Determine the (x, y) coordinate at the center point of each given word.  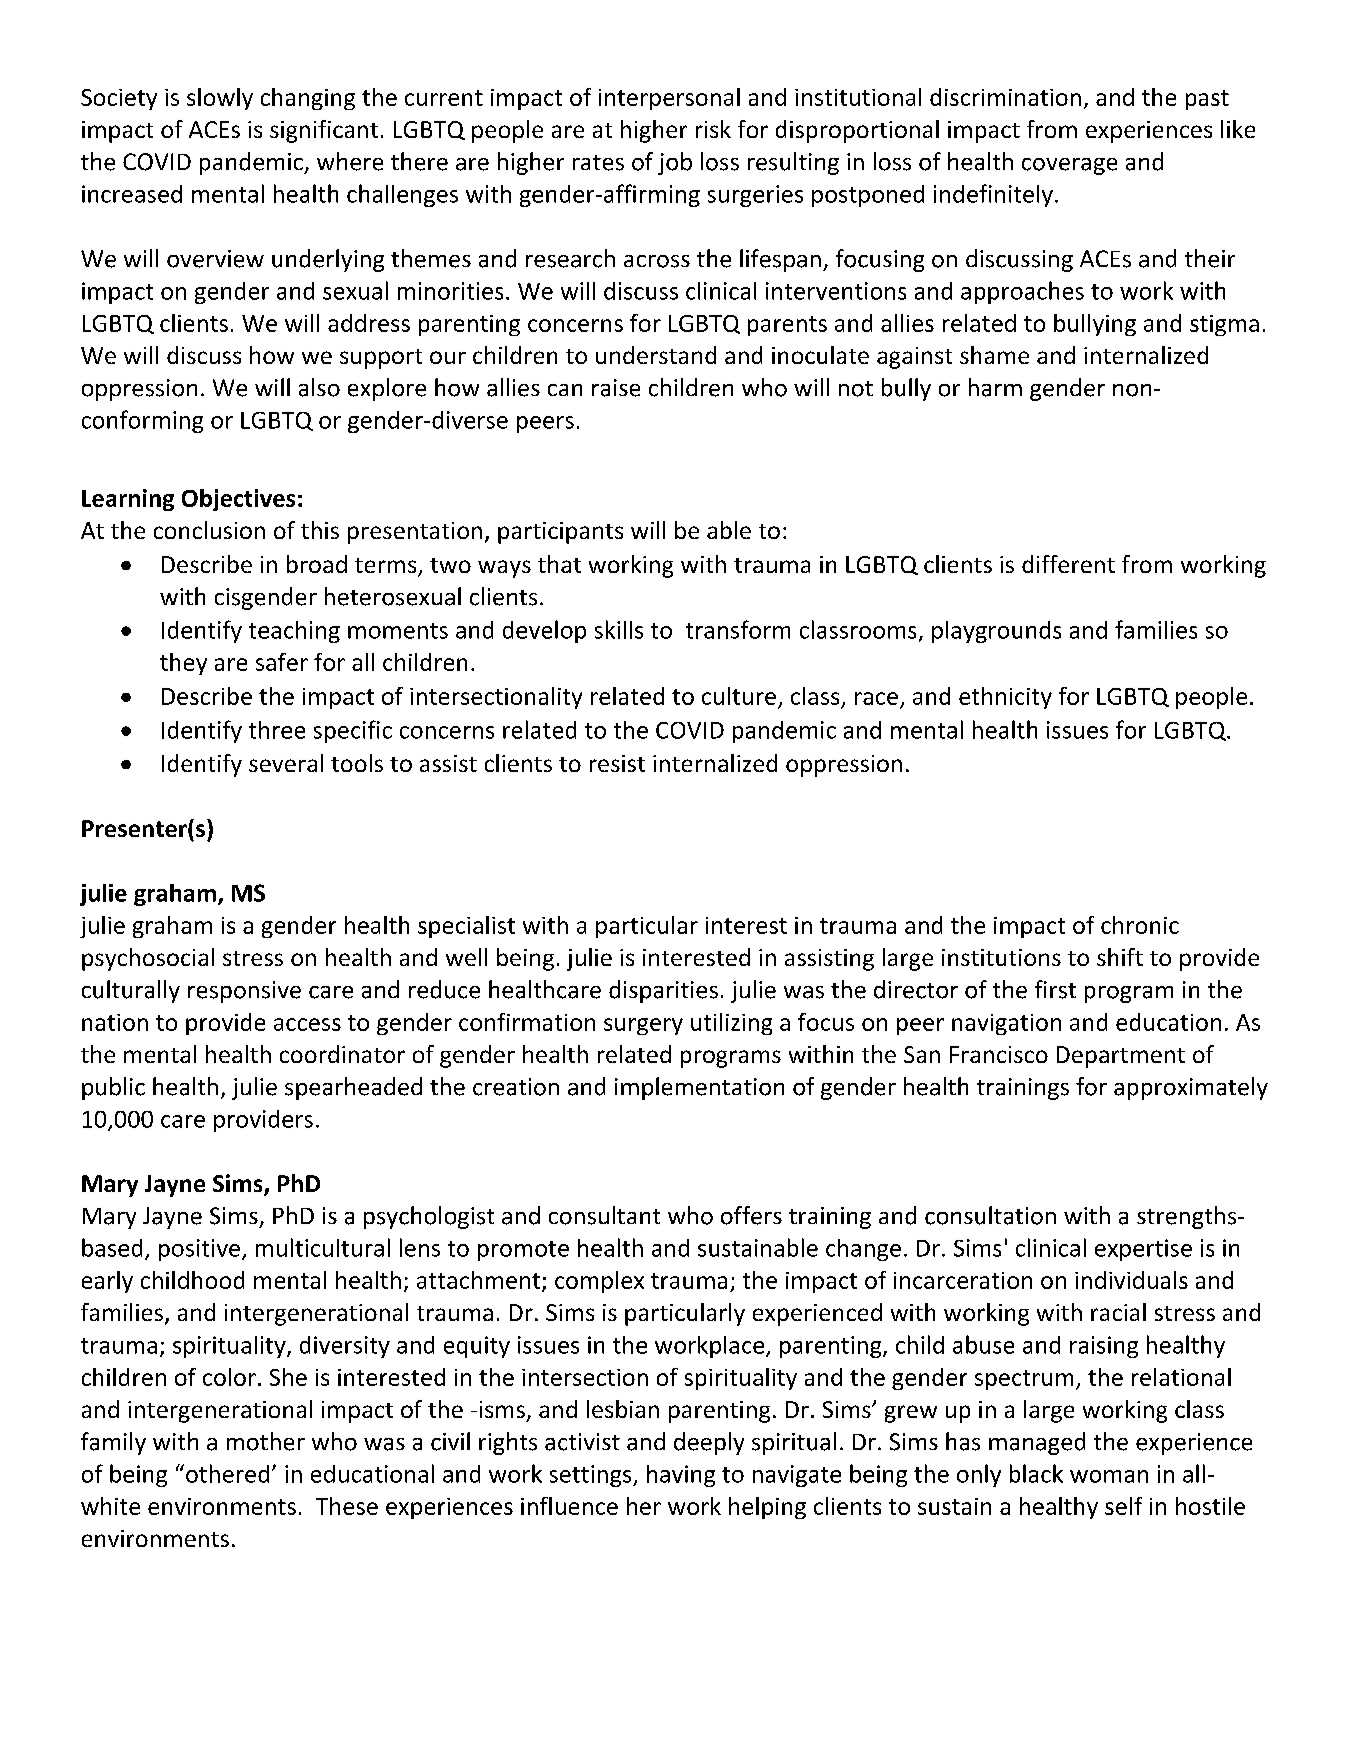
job (675, 163)
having (681, 1476)
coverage (1069, 166)
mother (266, 1441)
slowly (220, 99)
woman (1109, 1476)
